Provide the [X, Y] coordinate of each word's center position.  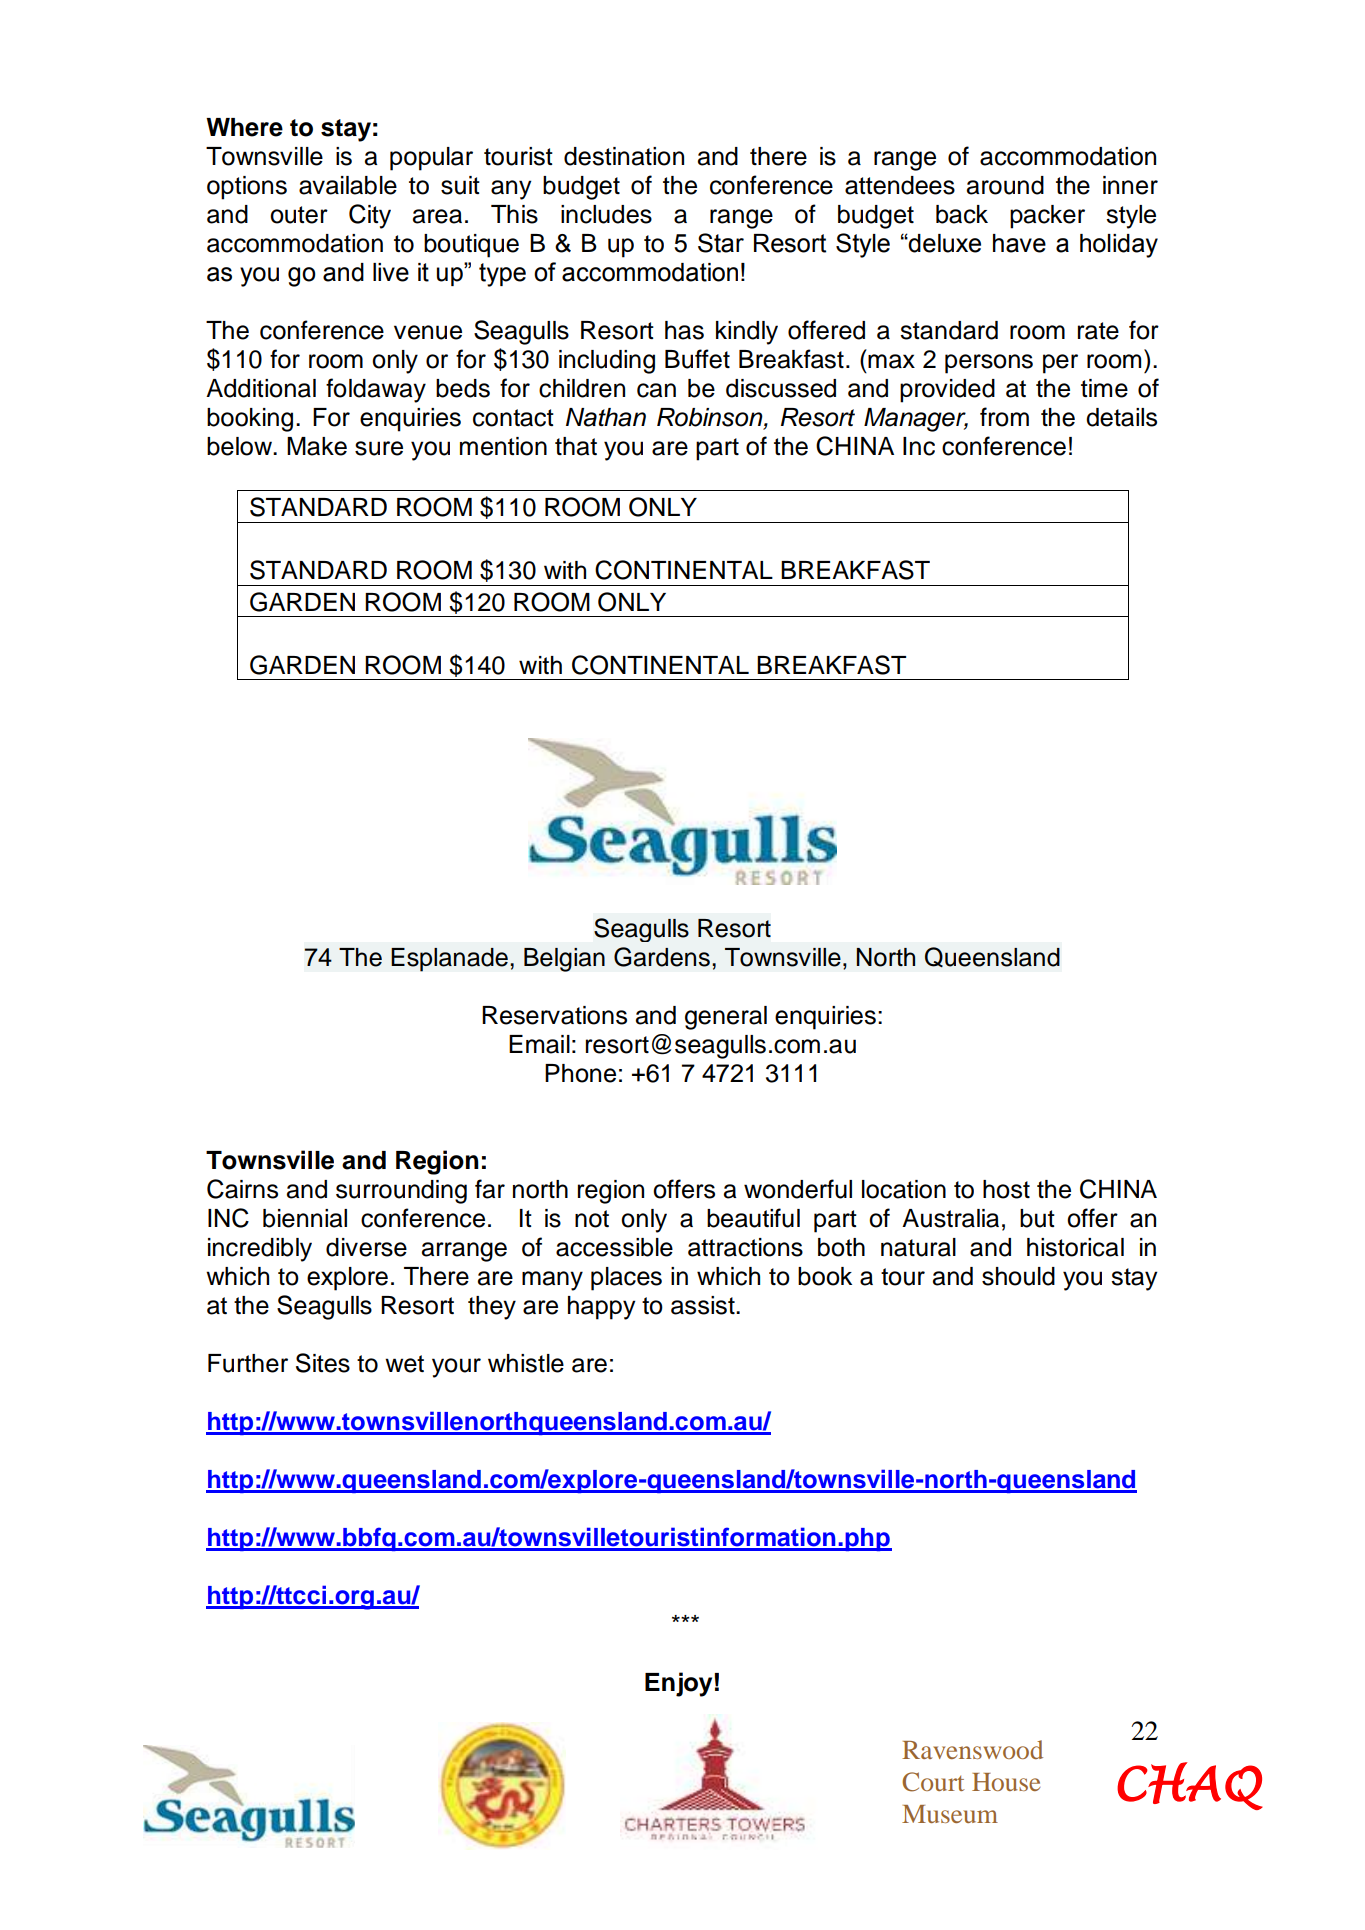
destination [624, 156]
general [726, 1018]
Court [933, 1782]
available [348, 185]
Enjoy [678, 1684]
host [1006, 1189]
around [1005, 185]
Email [539, 1044]
